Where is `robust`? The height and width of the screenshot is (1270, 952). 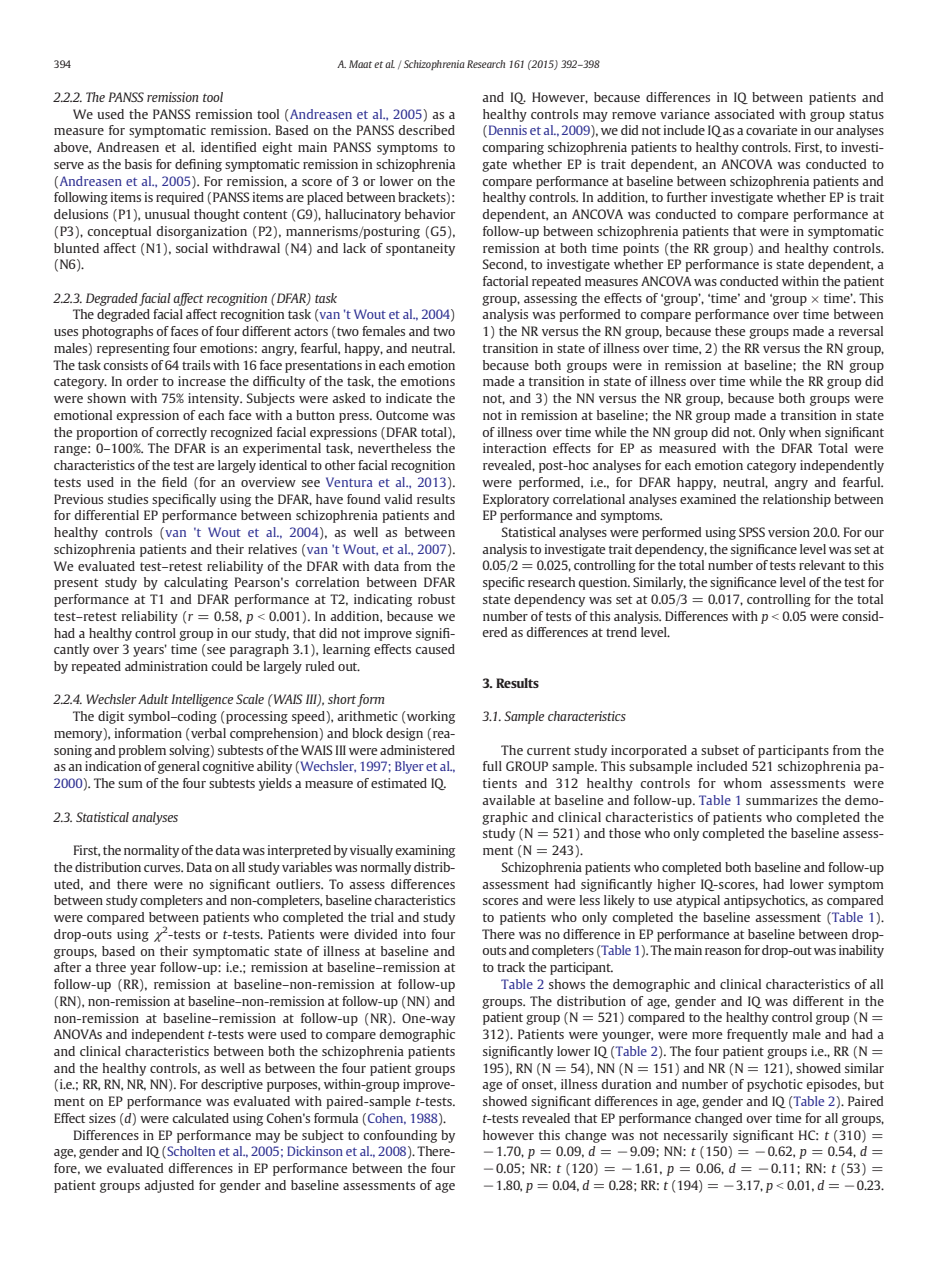 robust is located at coordinates (437, 599).
